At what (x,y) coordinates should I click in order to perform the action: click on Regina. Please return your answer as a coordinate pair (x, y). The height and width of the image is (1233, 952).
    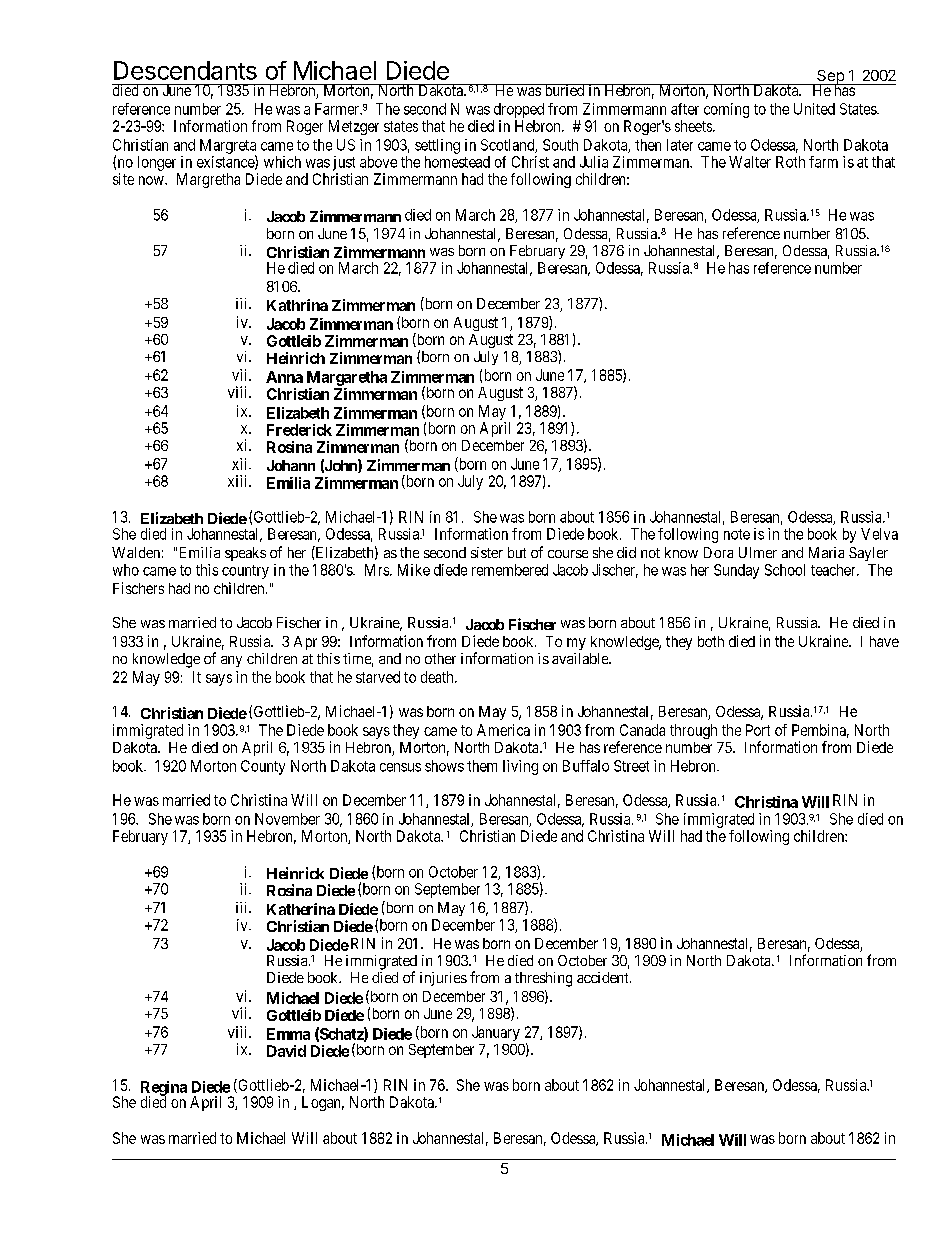
    Looking at the image, I should click on (164, 1089).
